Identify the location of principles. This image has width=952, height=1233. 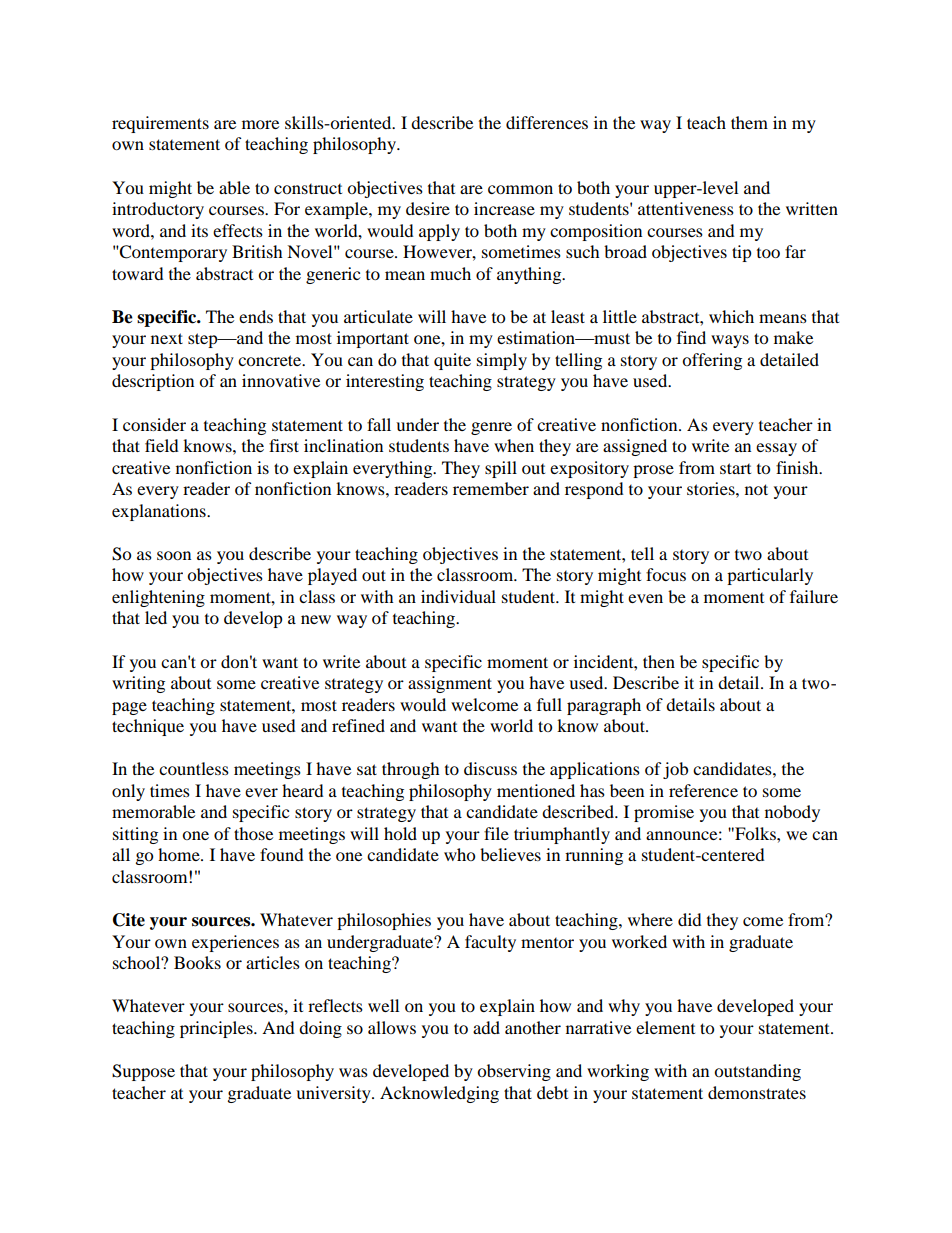
(217, 1029).
